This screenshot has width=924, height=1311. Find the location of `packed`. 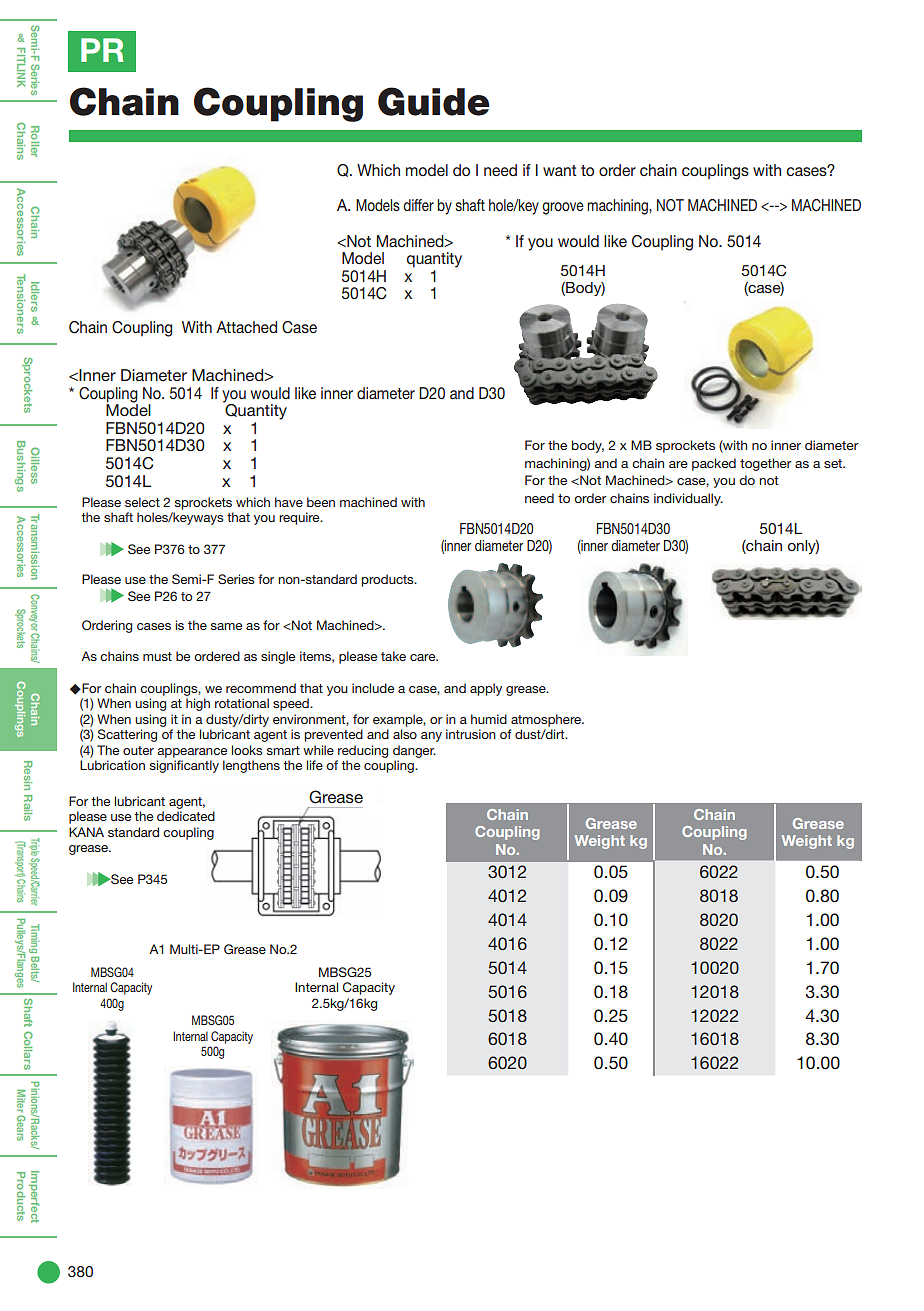

packed is located at coordinates (714, 464).
